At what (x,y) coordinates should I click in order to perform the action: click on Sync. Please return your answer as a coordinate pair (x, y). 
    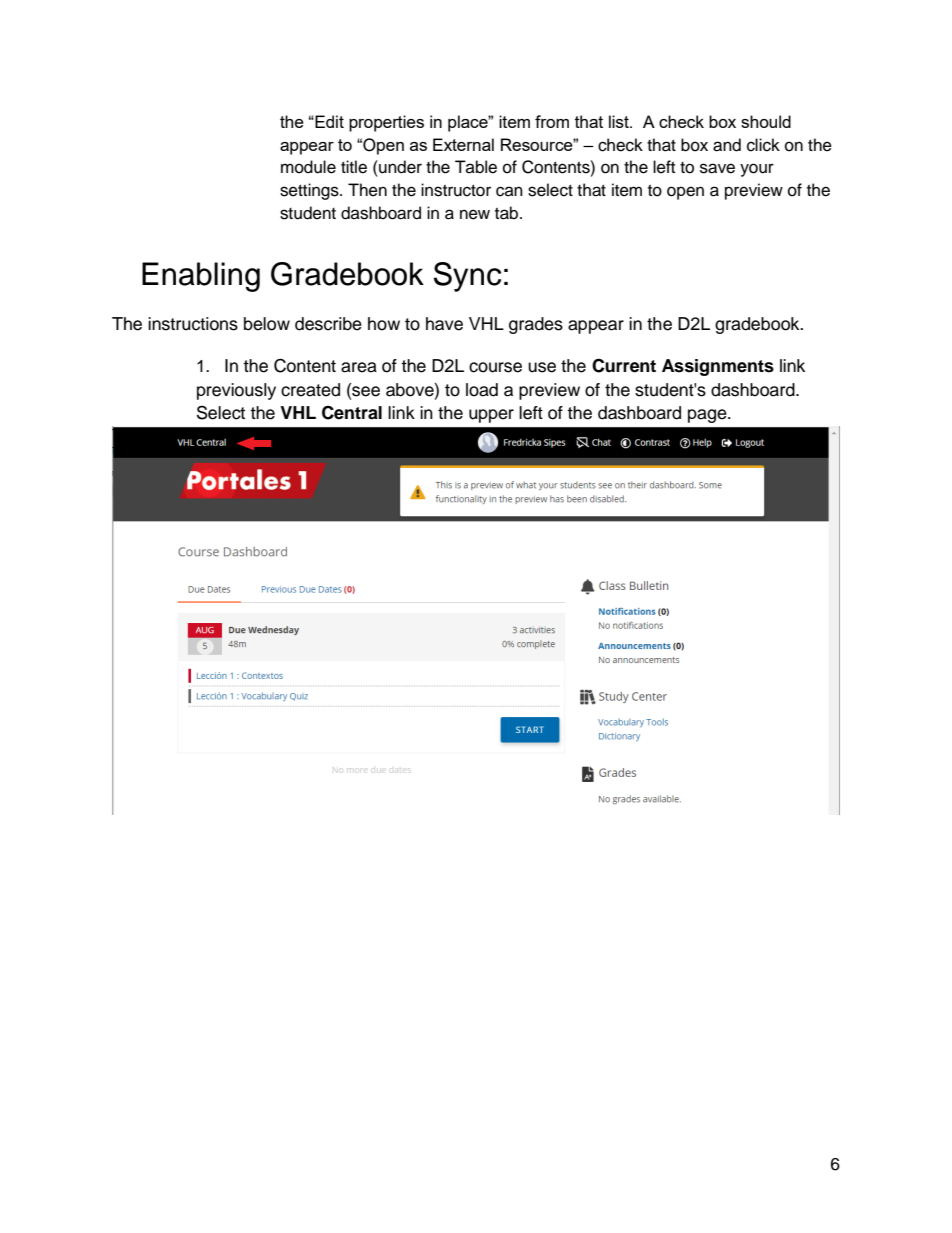
    Looking at the image, I should click on (467, 277).
